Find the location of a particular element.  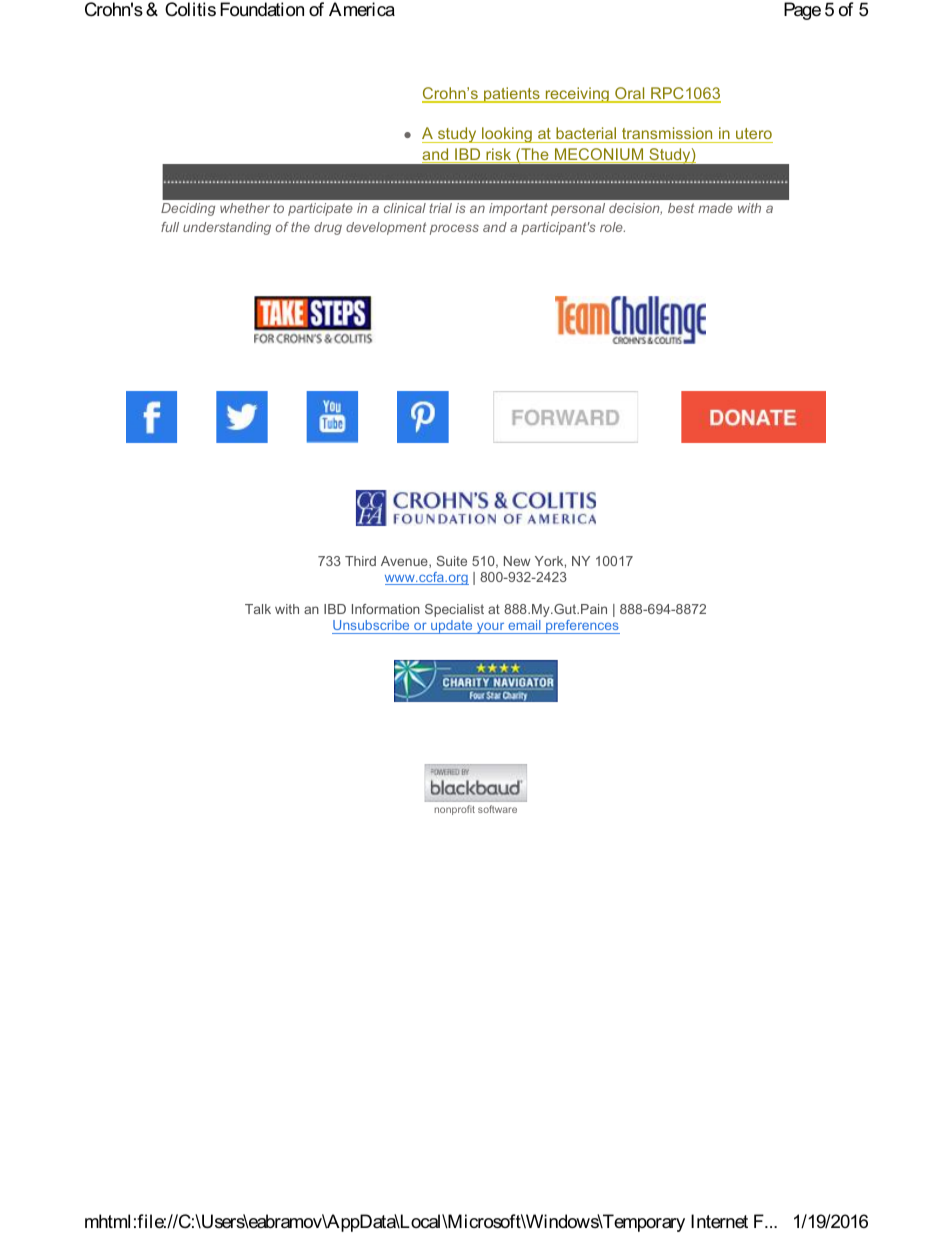

patients is located at coordinates (512, 95).
